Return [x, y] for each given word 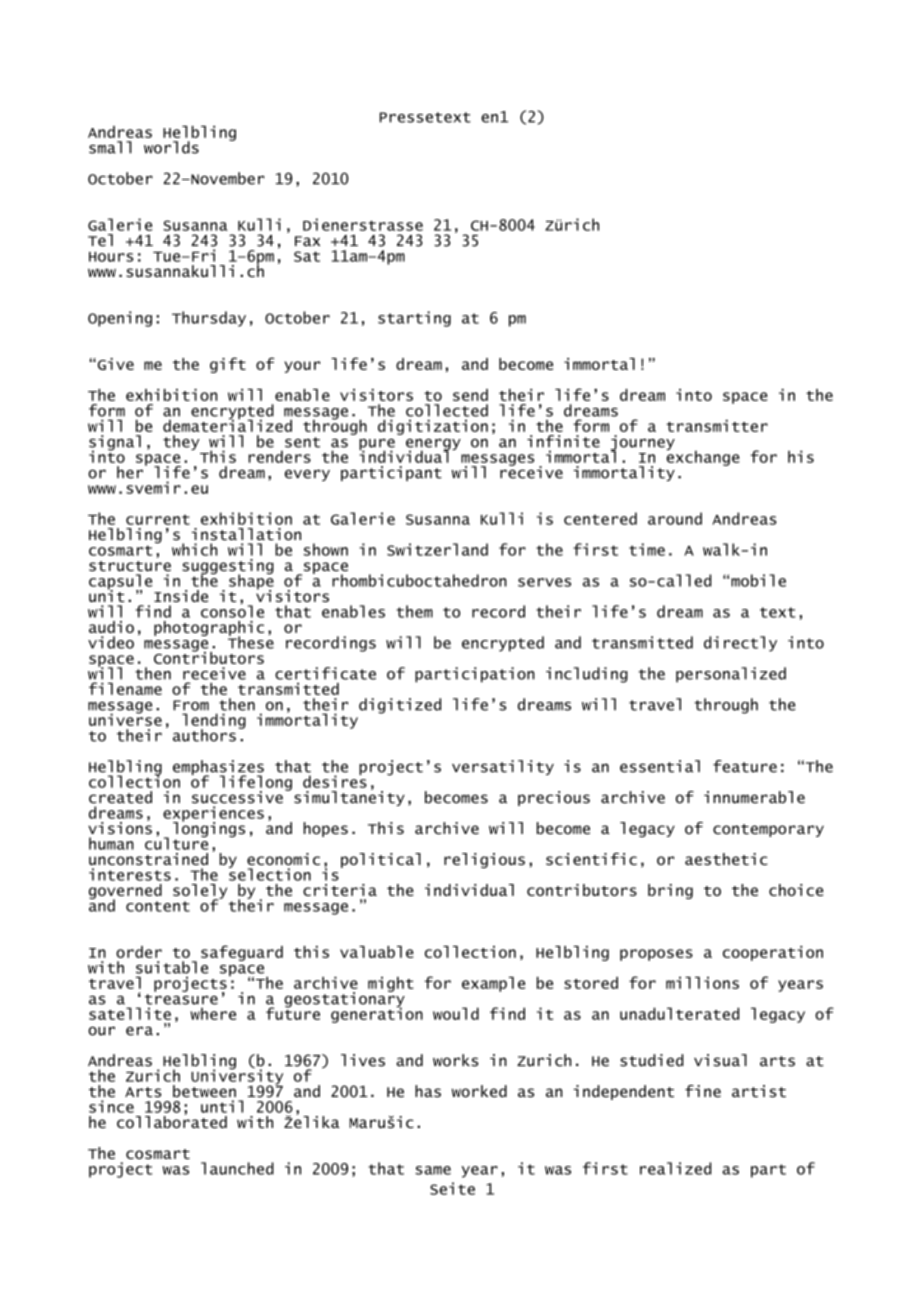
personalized [731, 675]
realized [675, 1168]
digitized [400, 706]
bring [670, 891]
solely [200, 892]
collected [447, 410]
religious [484, 860]
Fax [307, 241]
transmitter [717, 425]
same [433, 1170]
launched [237, 1168]
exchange [703, 457]
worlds [171, 147]
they [181, 442]
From [191, 705]
